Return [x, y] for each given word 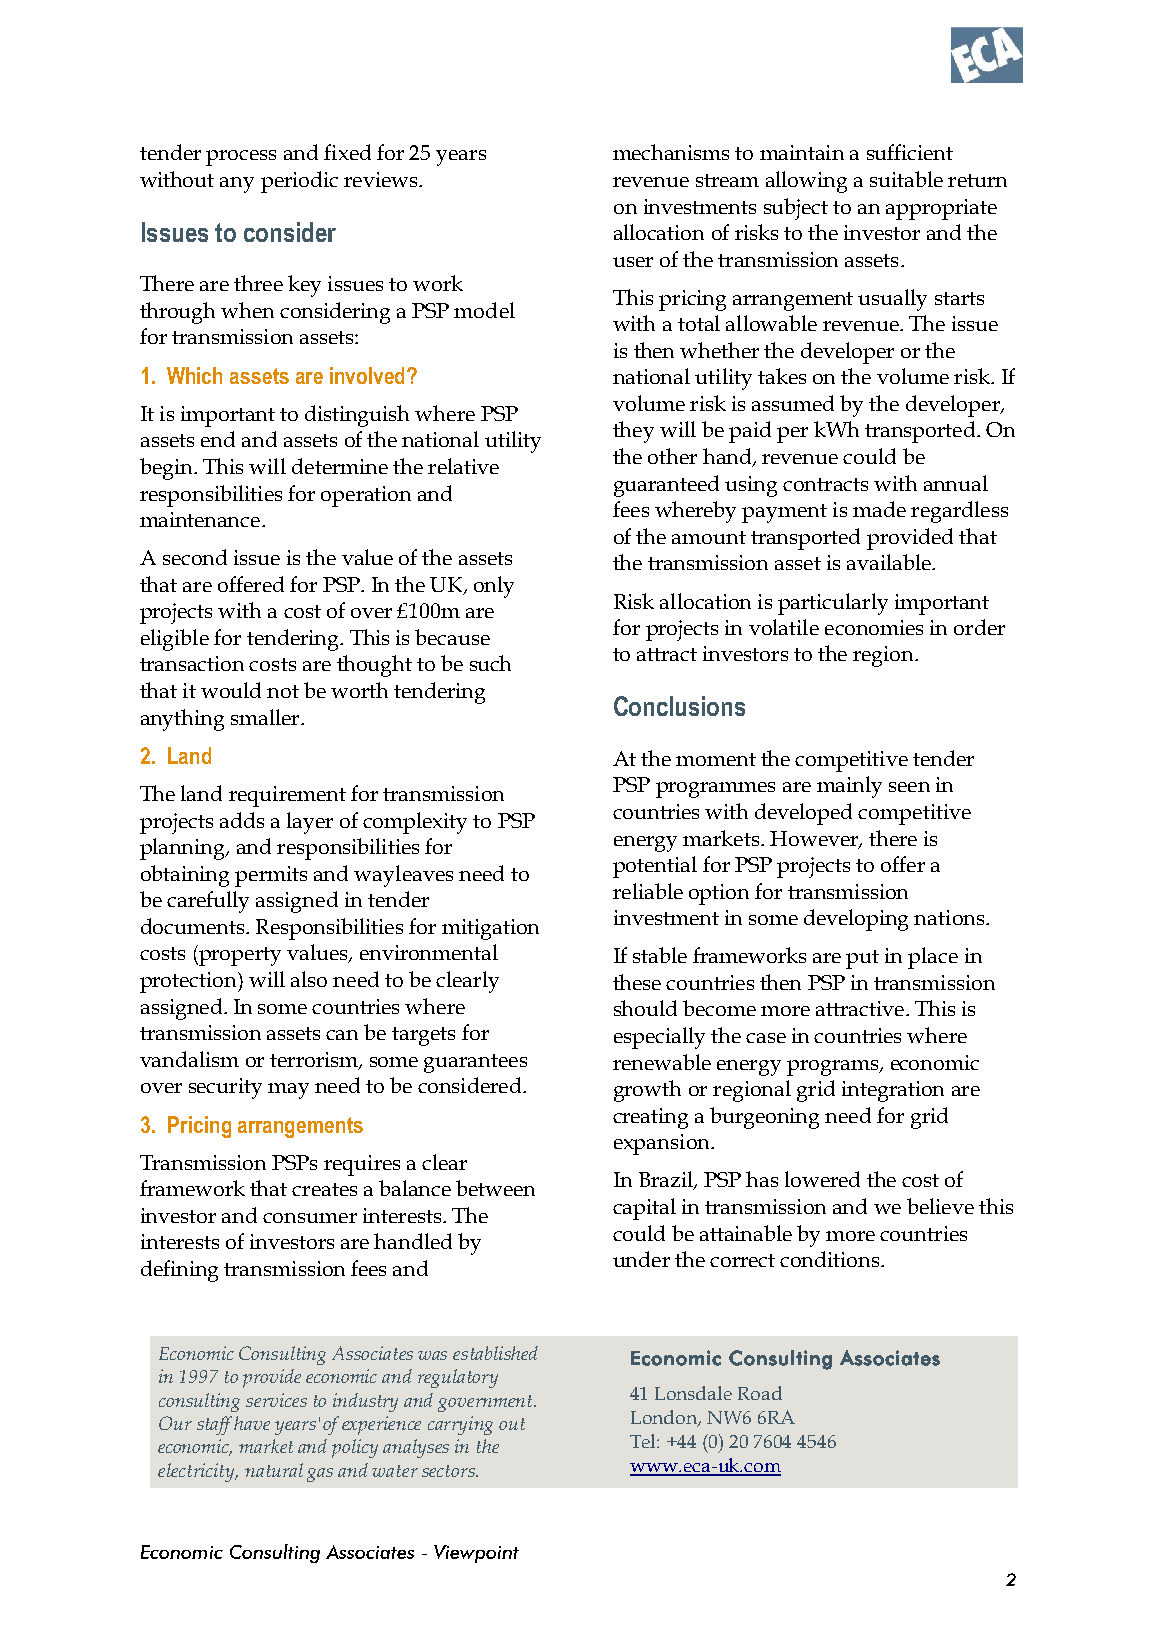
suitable [906, 179]
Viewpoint [476, 1554]
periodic [299, 182]
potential [655, 867]
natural [274, 1470]
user [633, 262]
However [815, 839]
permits [271, 876]
